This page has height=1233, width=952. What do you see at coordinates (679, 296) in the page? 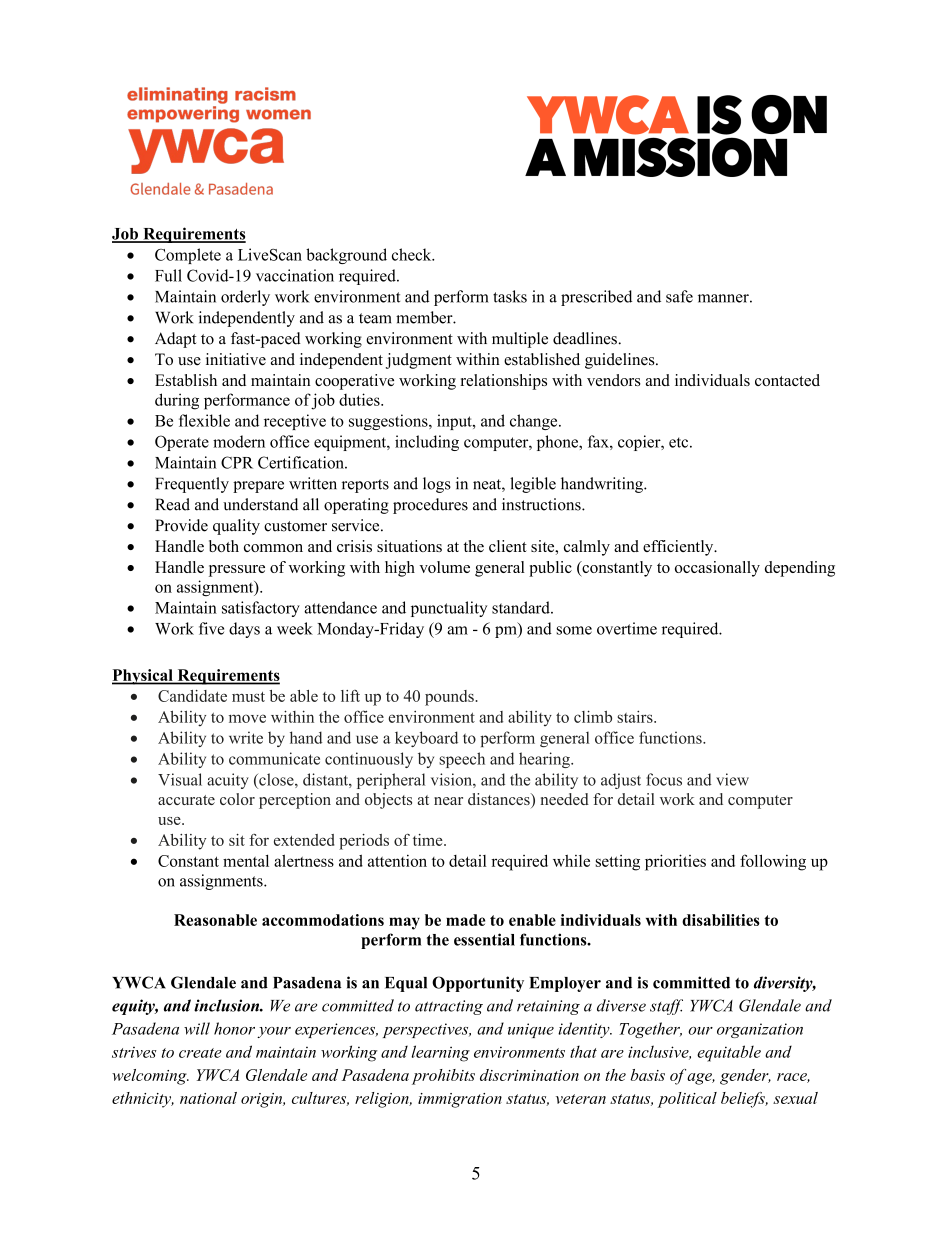
I see `safe` at bounding box center [679, 296].
